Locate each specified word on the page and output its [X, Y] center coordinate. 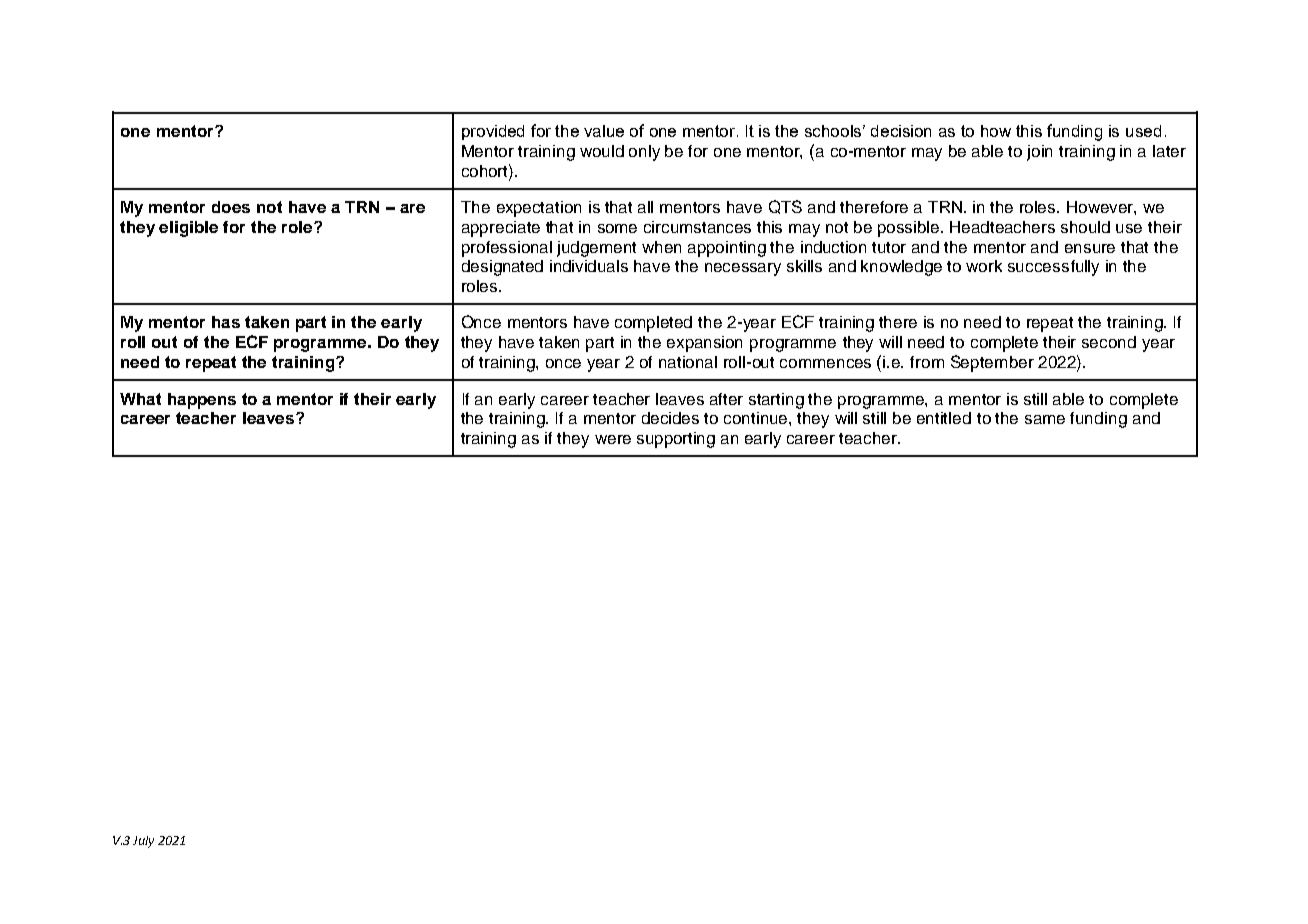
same [1045, 419]
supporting [676, 440]
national [688, 362]
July [143, 842]
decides [670, 418]
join [1039, 153]
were [613, 439]
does [231, 207]
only [644, 153]
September [992, 363]
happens [202, 401]
